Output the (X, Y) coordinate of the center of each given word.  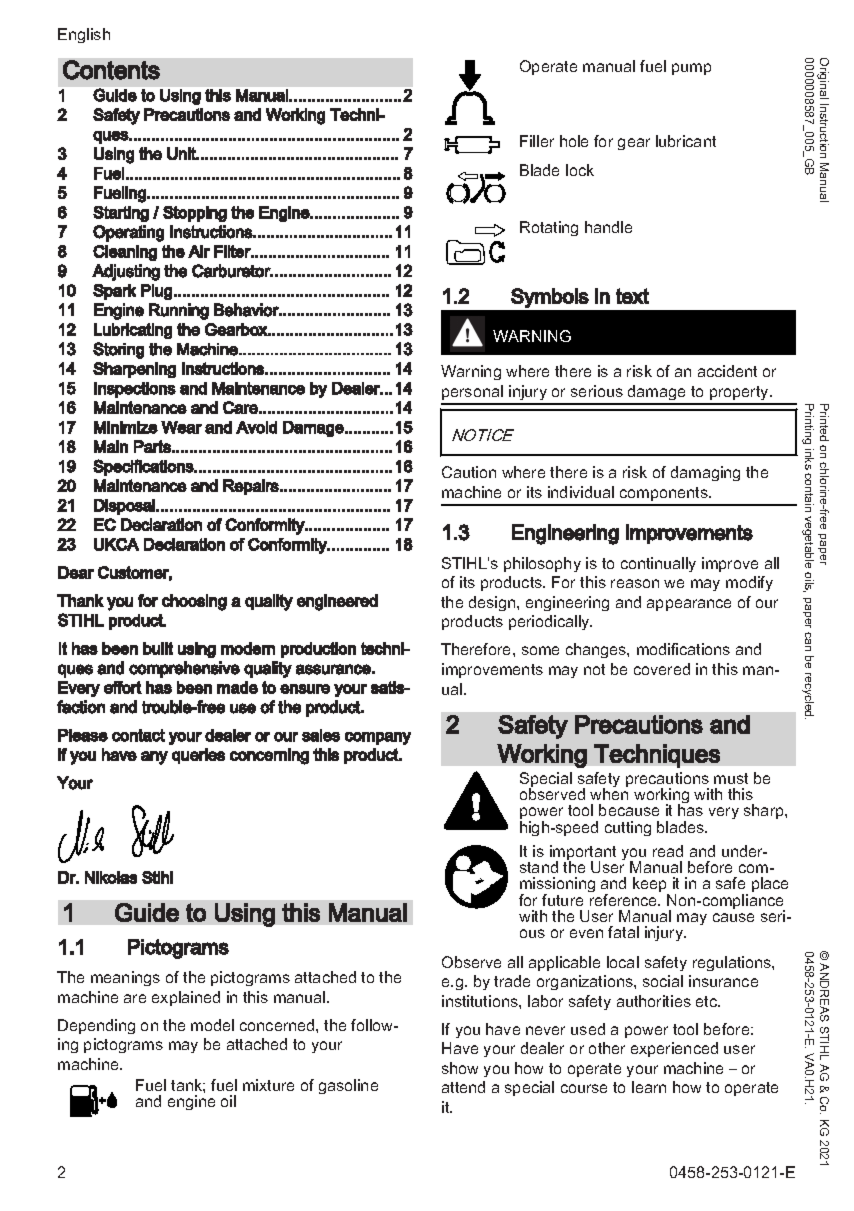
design (493, 603)
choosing (194, 602)
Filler (537, 141)
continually (658, 564)
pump (691, 69)
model (212, 1025)
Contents (111, 70)
